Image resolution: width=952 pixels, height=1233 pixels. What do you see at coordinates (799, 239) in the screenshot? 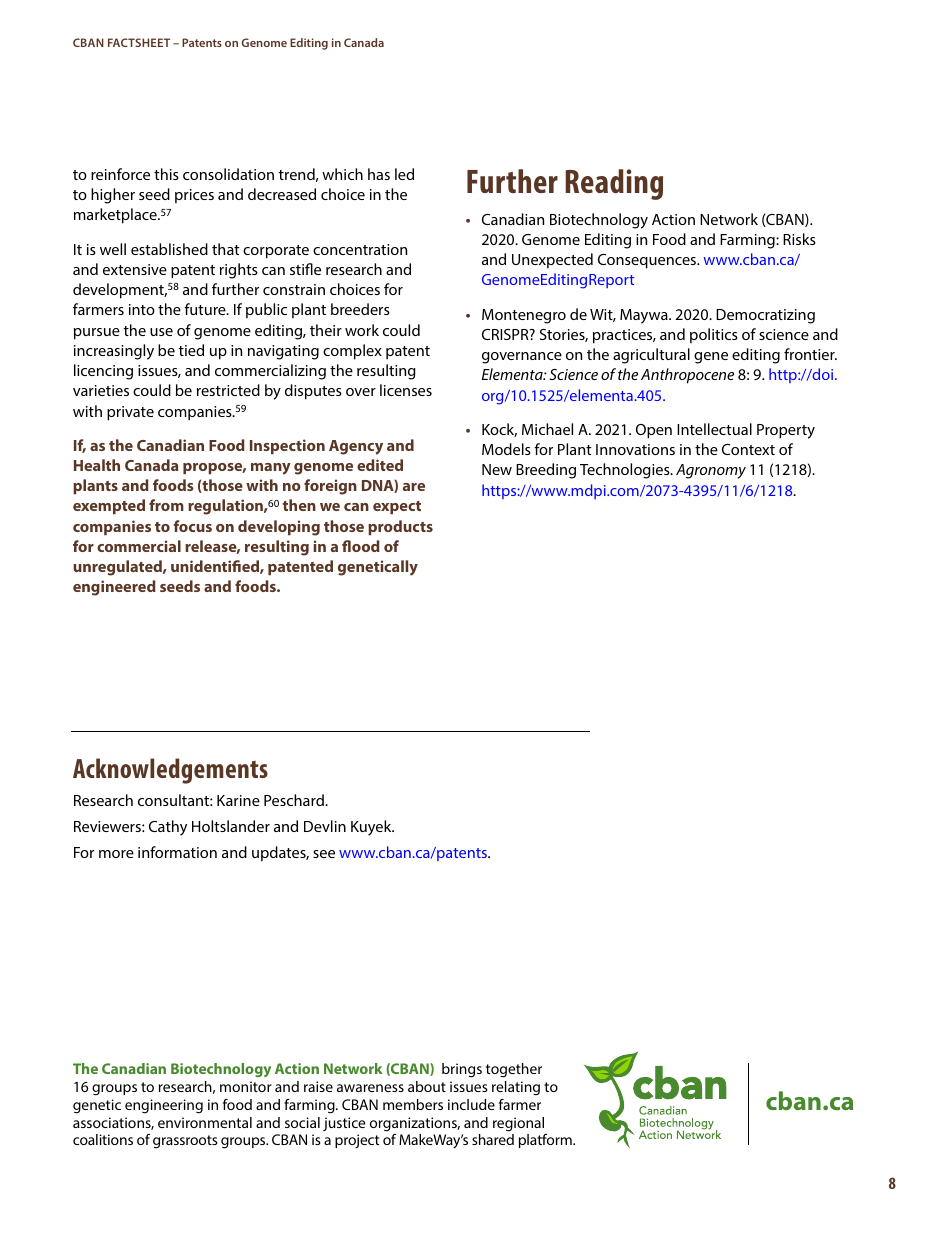
I see `Risks` at bounding box center [799, 239].
